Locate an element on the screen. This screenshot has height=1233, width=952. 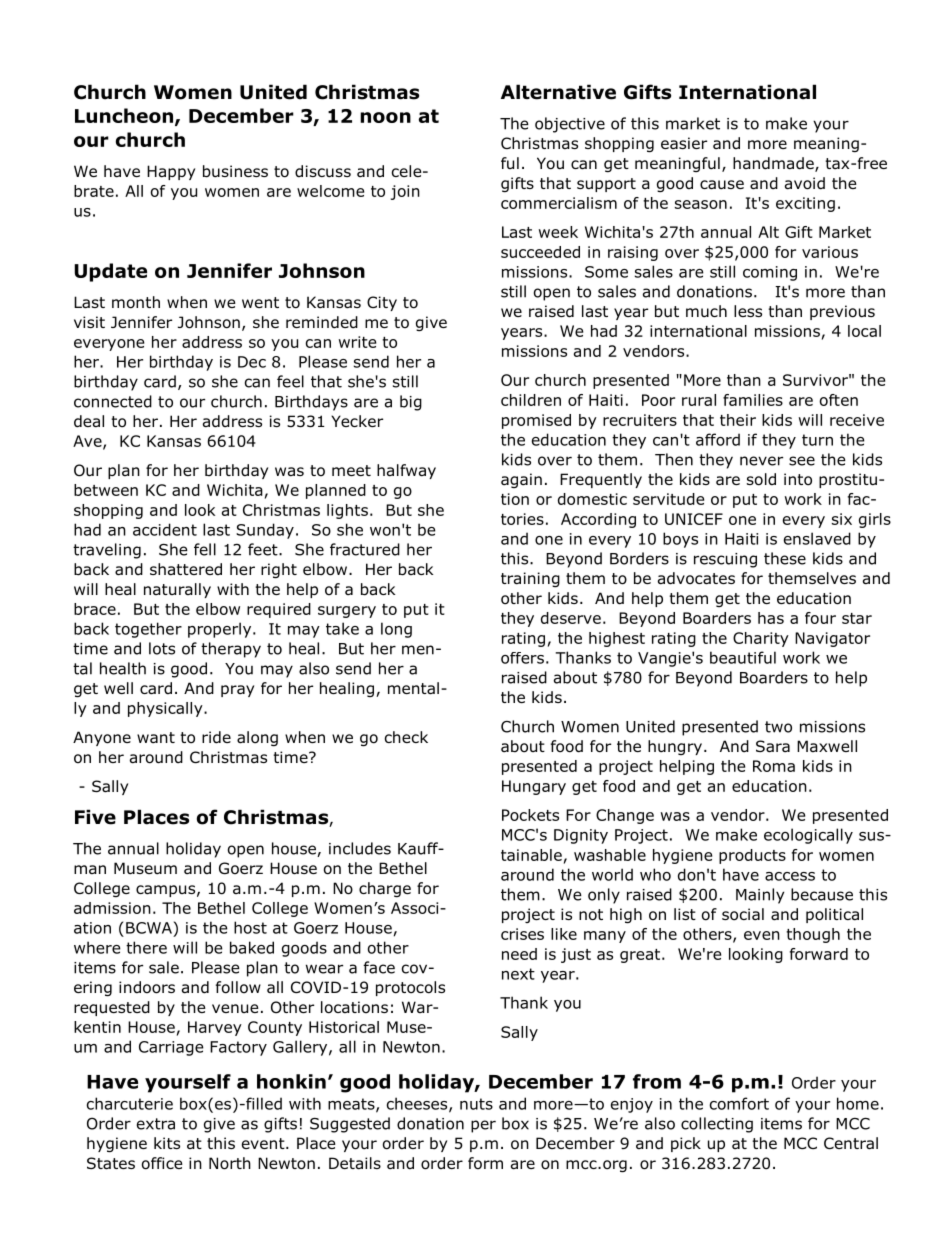
together is located at coordinates (148, 630).
